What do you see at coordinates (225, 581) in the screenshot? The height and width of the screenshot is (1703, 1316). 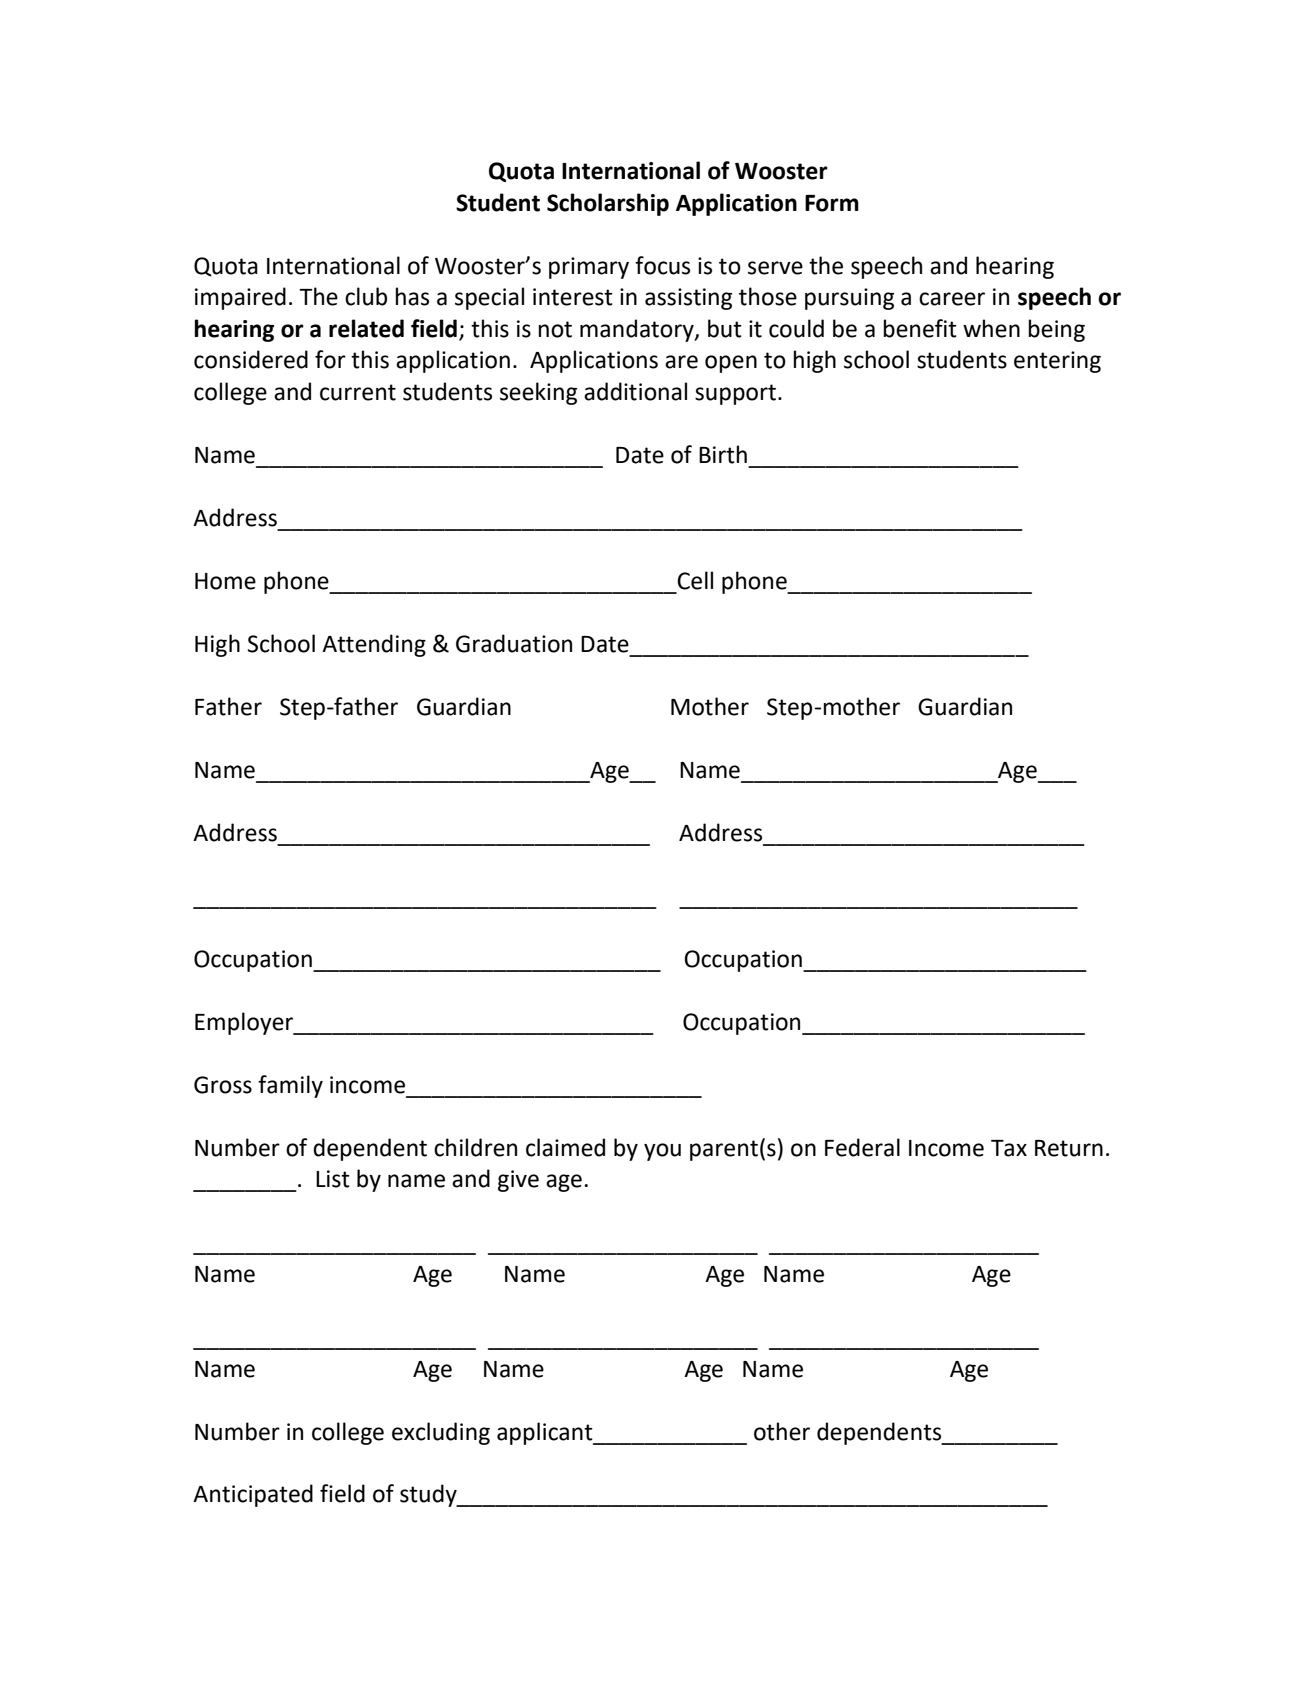 I see `Home` at bounding box center [225, 581].
